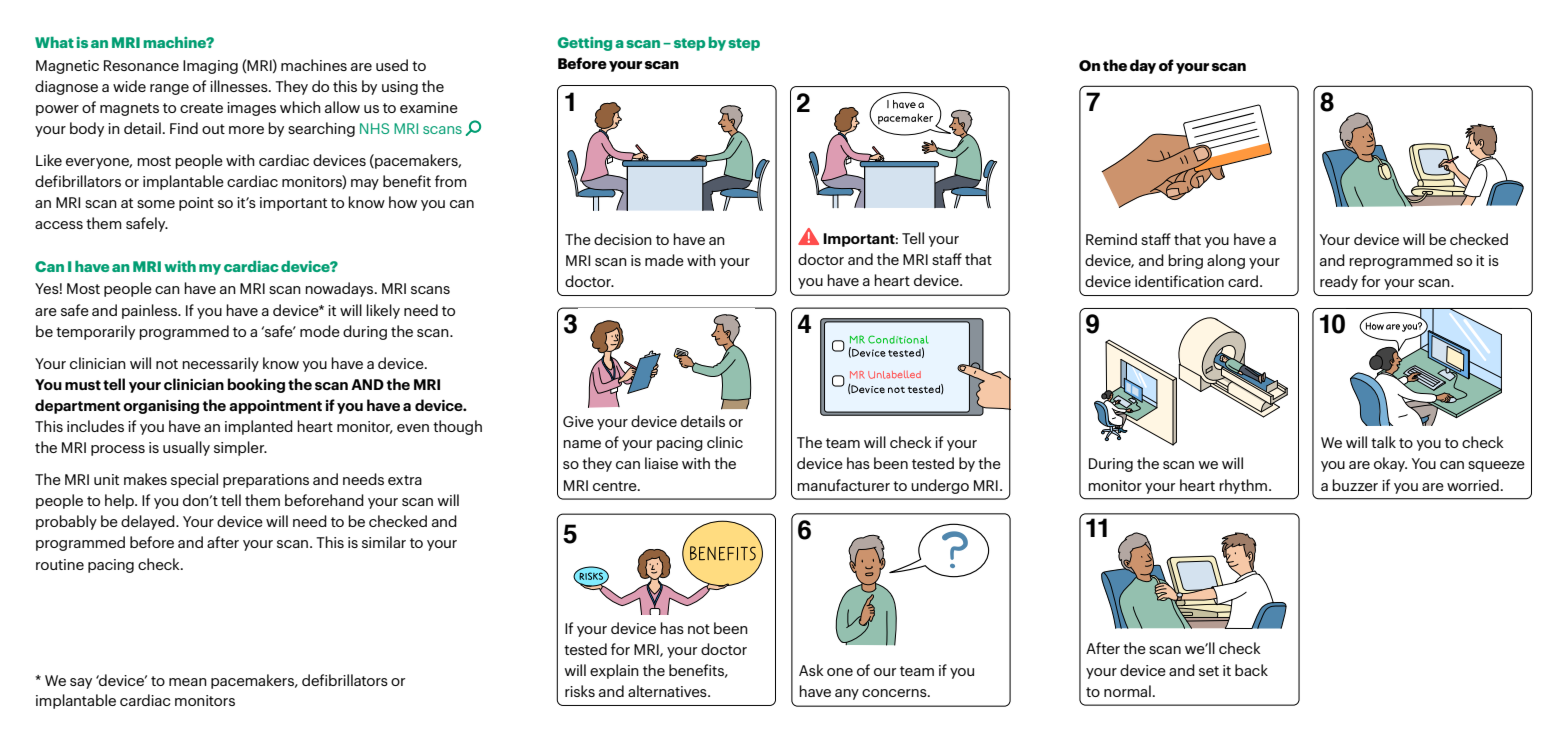  Describe the element at coordinates (1355, 485) in the document. I see `buzzer` at that location.
